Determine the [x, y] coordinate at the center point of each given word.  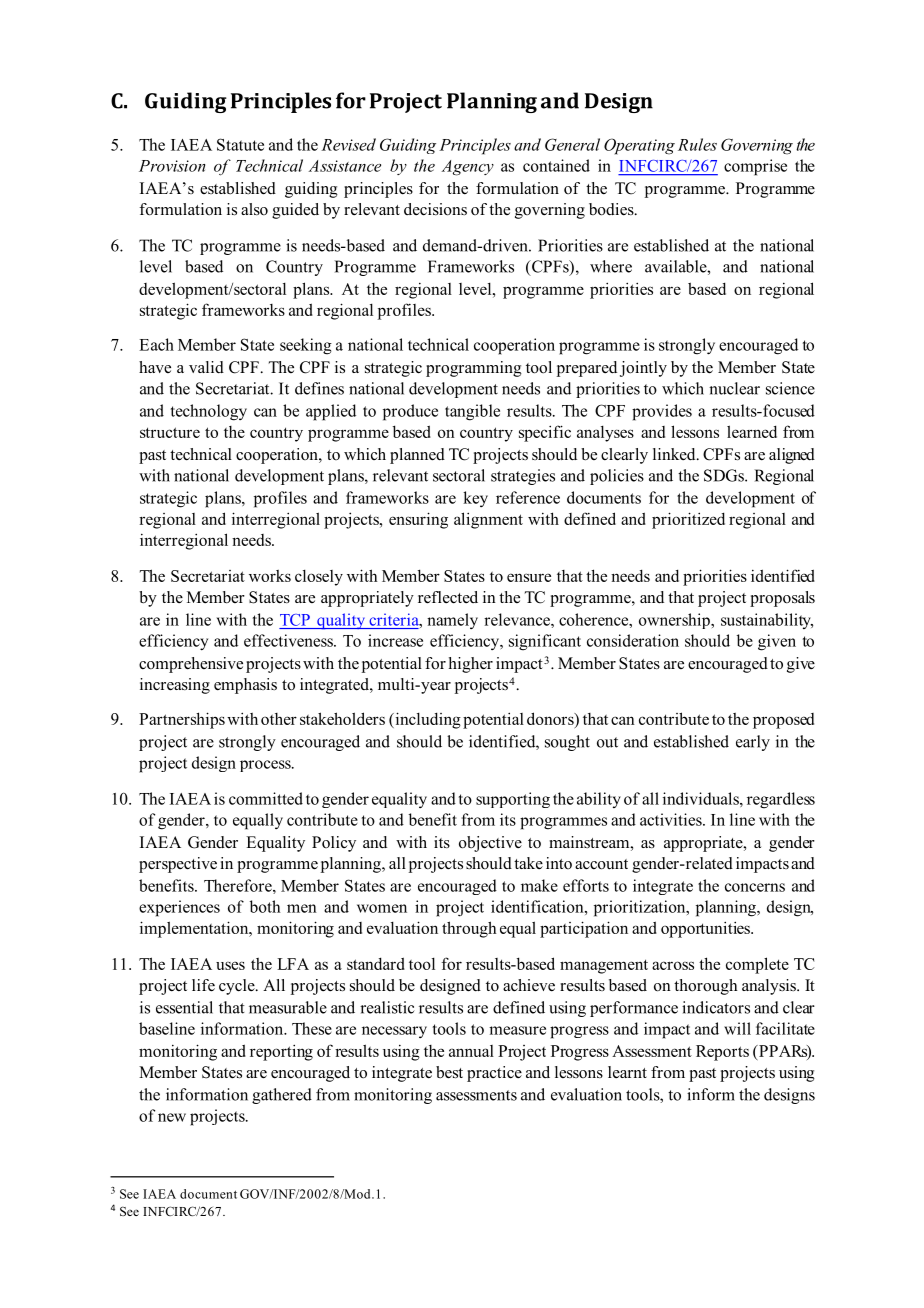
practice [494, 1074]
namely [452, 621]
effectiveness [289, 640]
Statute [240, 144]
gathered [282, 1096]
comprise [755, 167]
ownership [675, 621]
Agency [467, 168]
